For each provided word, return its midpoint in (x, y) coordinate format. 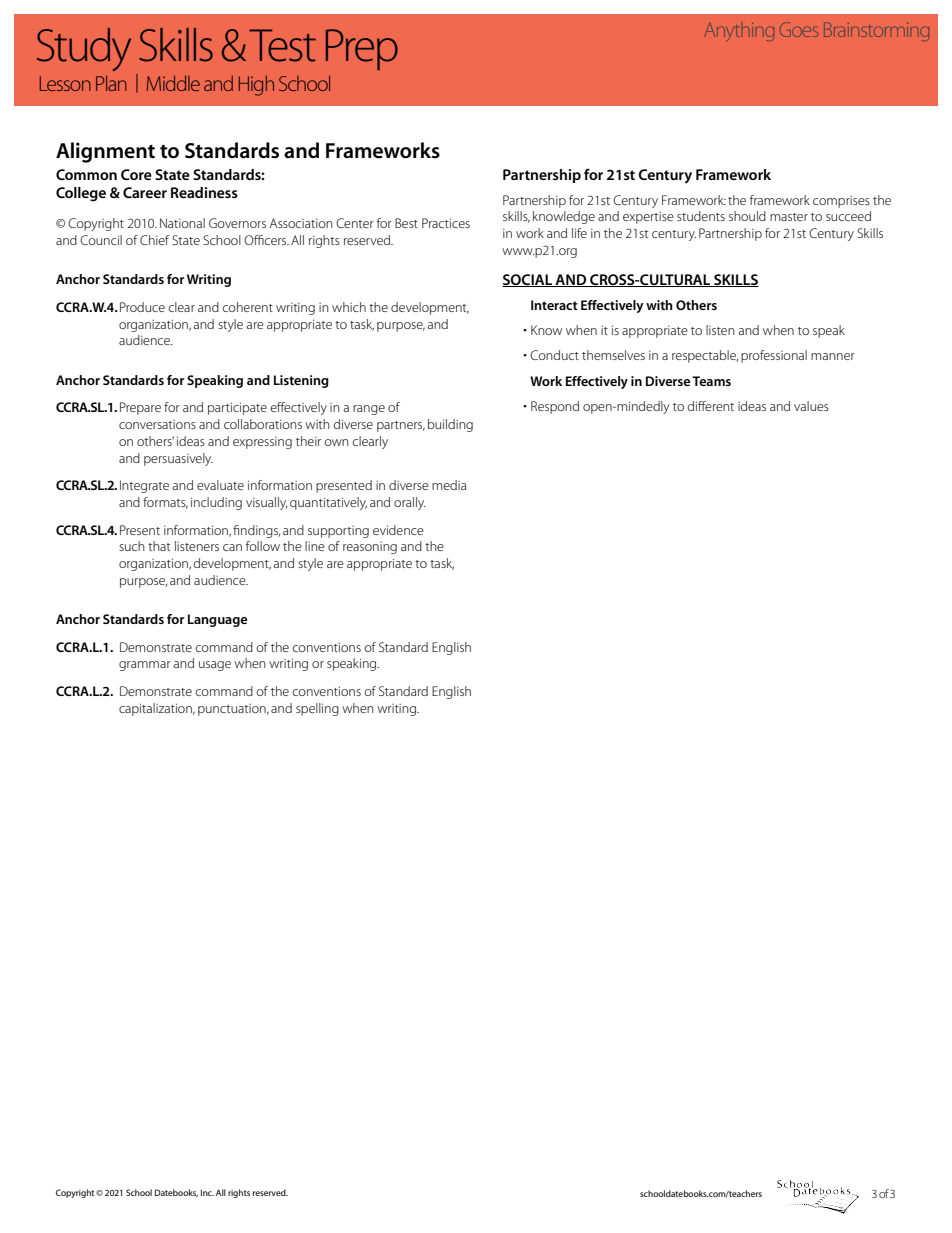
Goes (799, 29)
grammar (145, 666)
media (449, 485)
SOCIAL (528, 280)
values (811, 406)
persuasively (178, 459)
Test (282, 45)
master (789, 217)
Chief (155, 240)
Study (84, 49)
